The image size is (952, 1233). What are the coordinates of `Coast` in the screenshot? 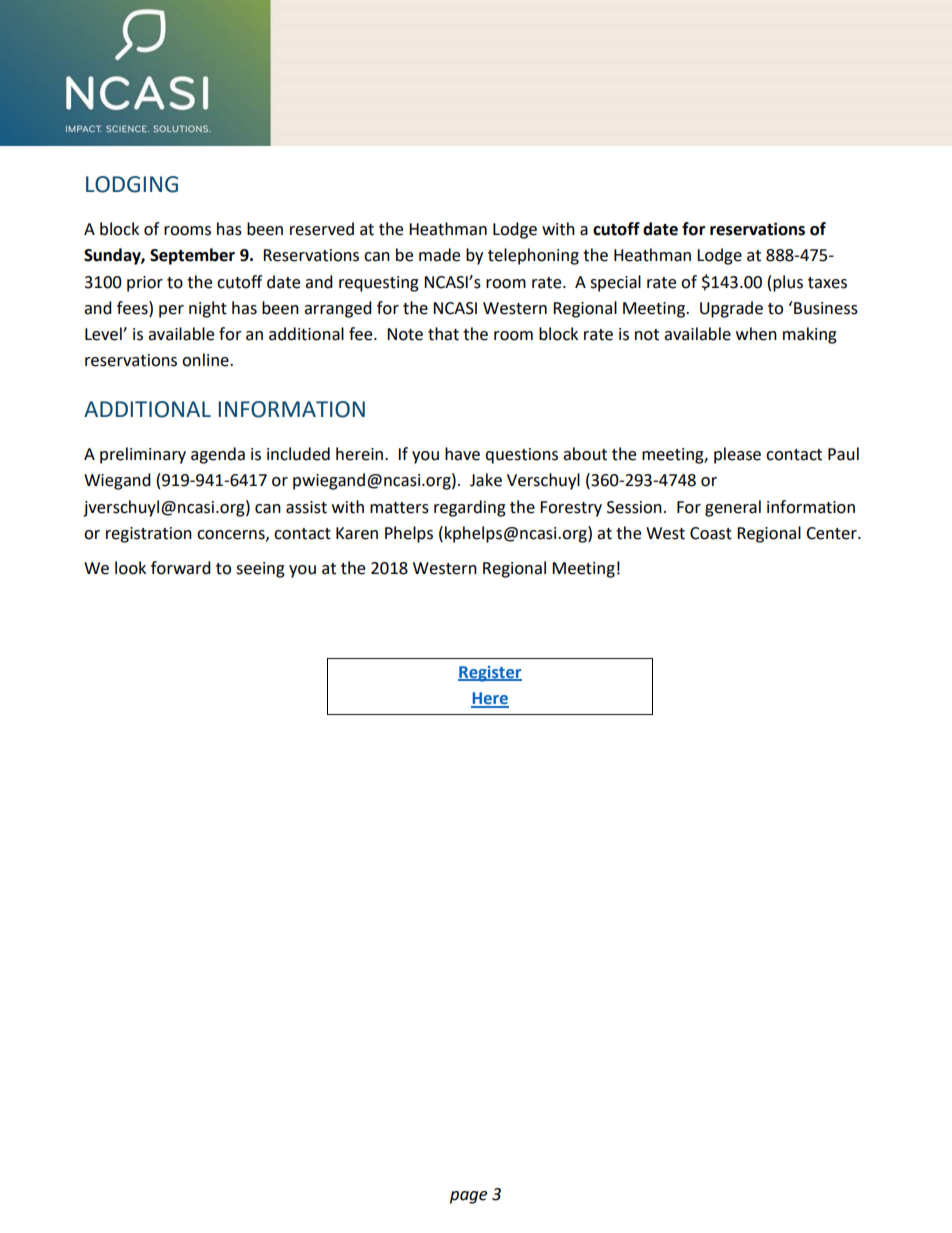 It's located at (711, 533).
